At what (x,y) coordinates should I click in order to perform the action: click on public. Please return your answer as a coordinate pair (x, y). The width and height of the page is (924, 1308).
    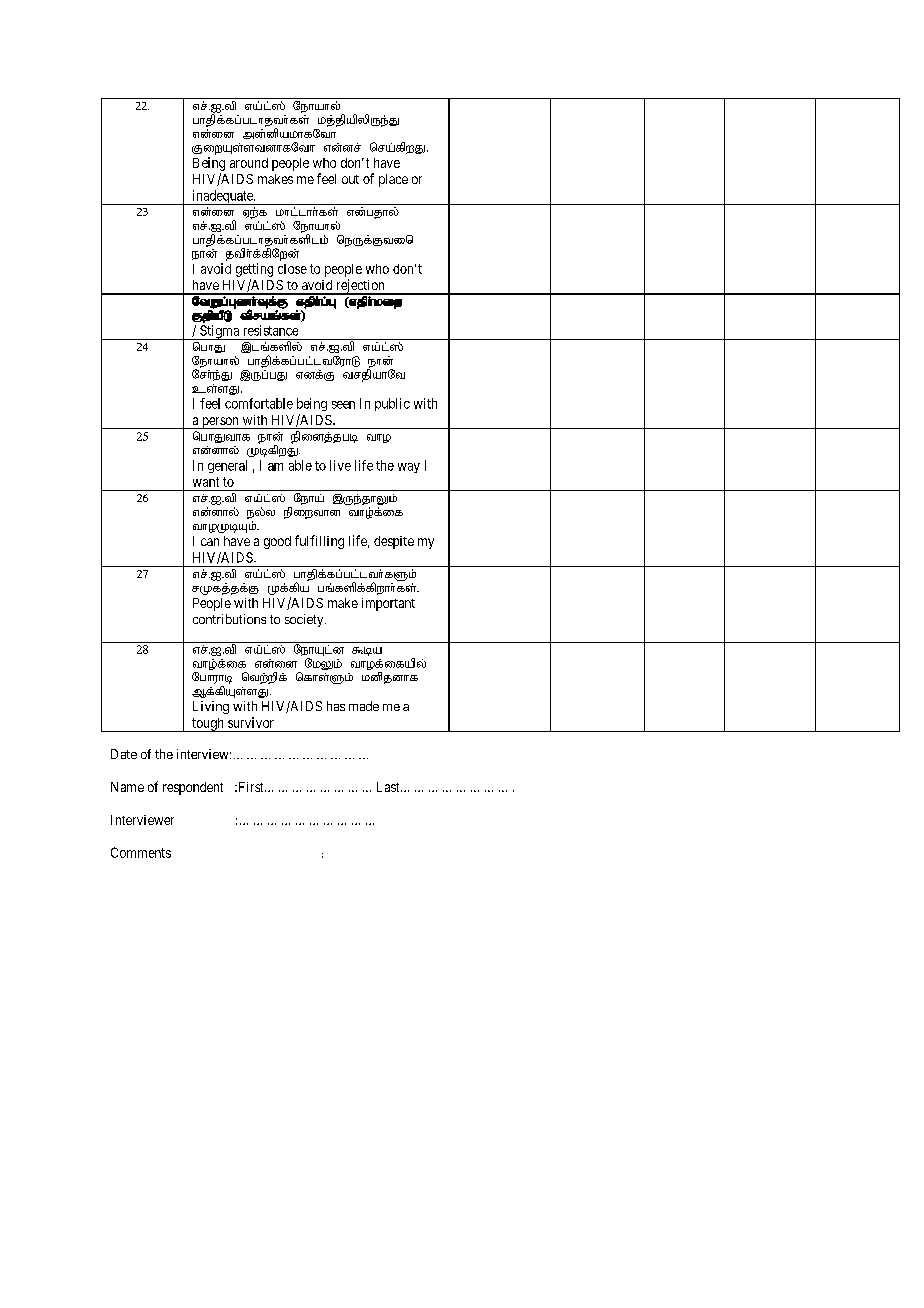
    Looking at the image, I should click on (392, 404).
